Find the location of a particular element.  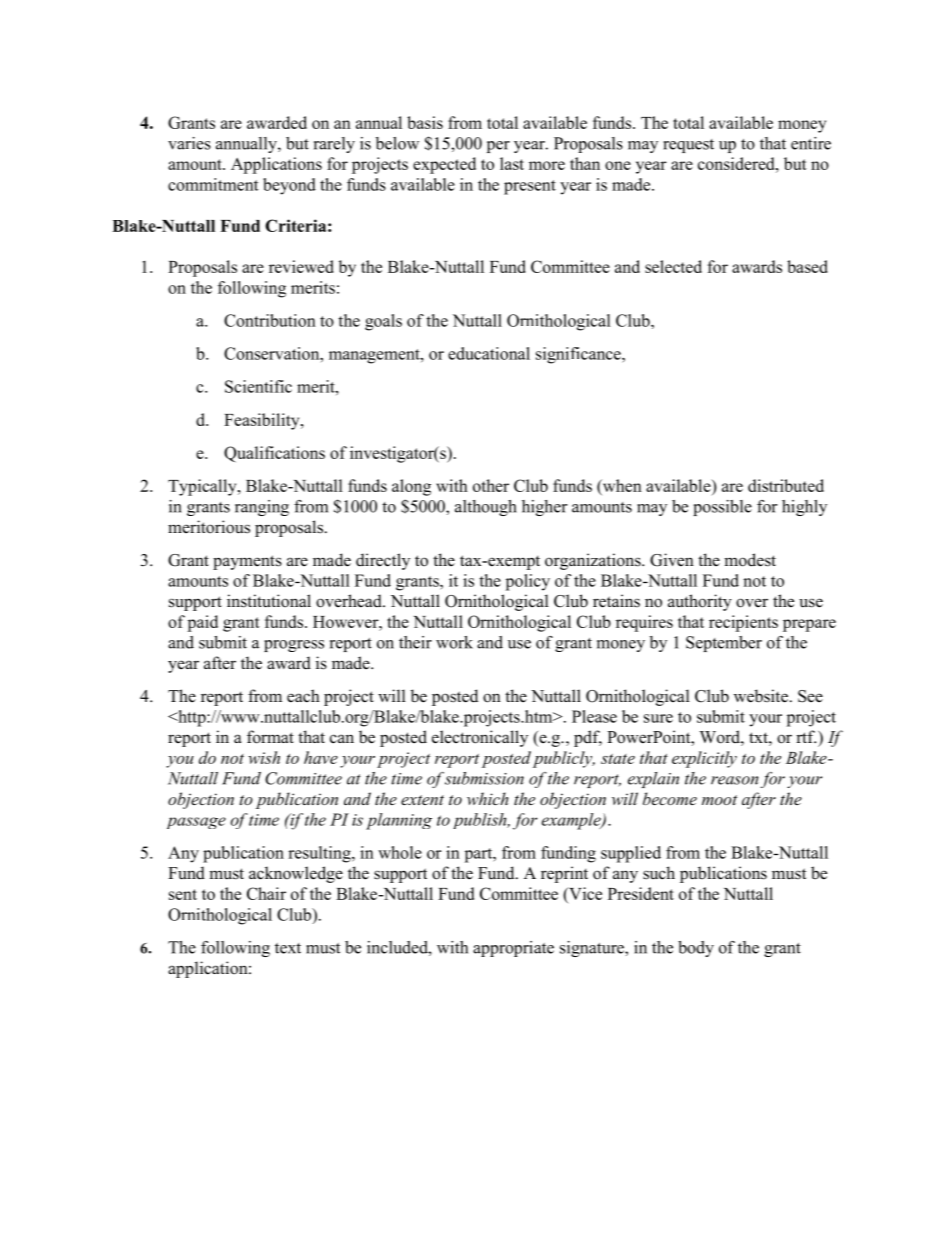

request is located at coordinates (688, 146).
